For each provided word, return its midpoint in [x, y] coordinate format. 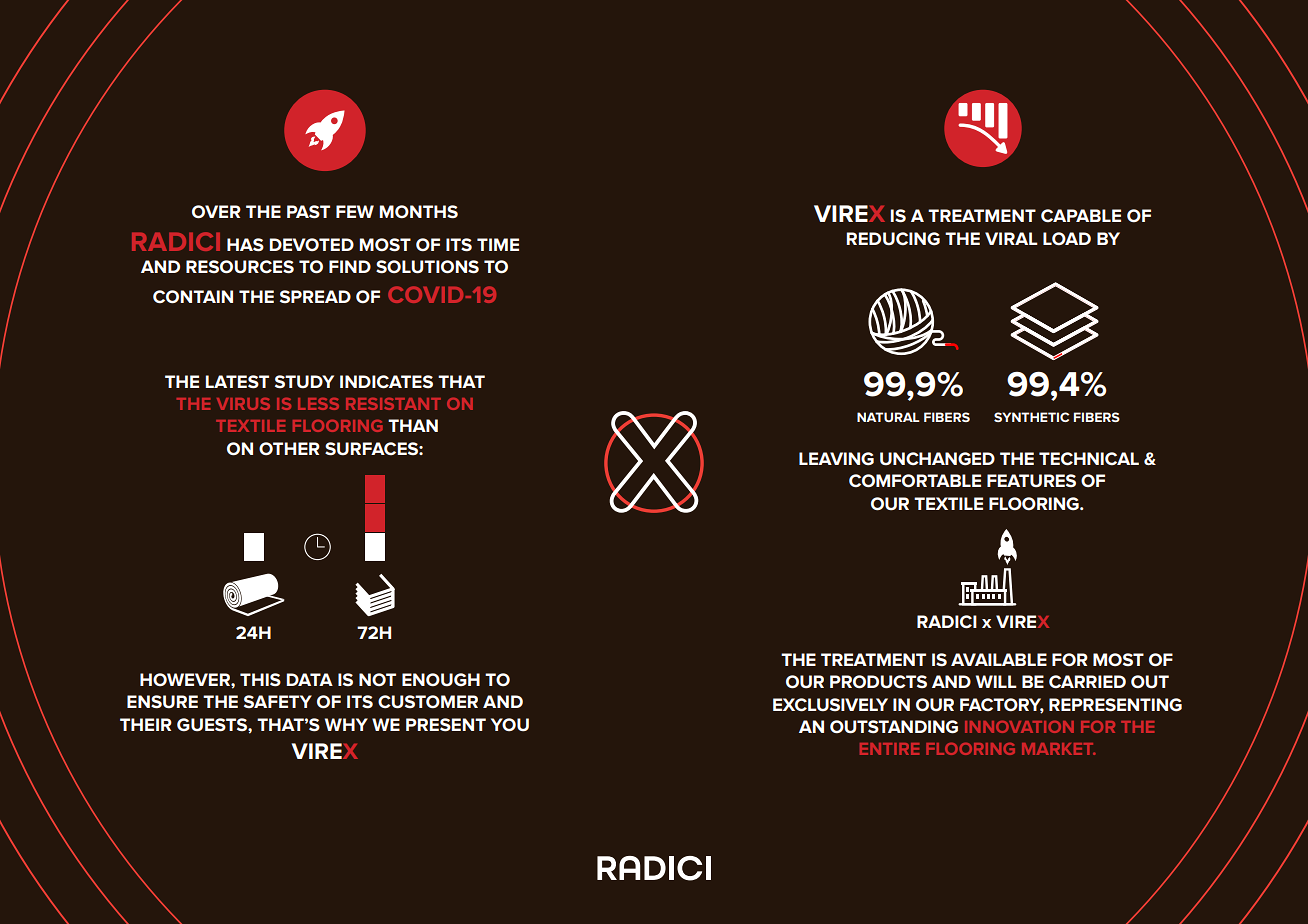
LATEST [237, 382]
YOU [510, 725]
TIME [498, 244]
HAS [245, 245]
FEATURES [1031, 481]
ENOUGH [441, 680]
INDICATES [386, 382]
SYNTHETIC [1031, 417]
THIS [260, 680]
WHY [346, 724]
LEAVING [836, 459]
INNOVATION [1019, 727]
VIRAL [1011, 238]
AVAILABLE [999, 659]
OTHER [289, 448]
